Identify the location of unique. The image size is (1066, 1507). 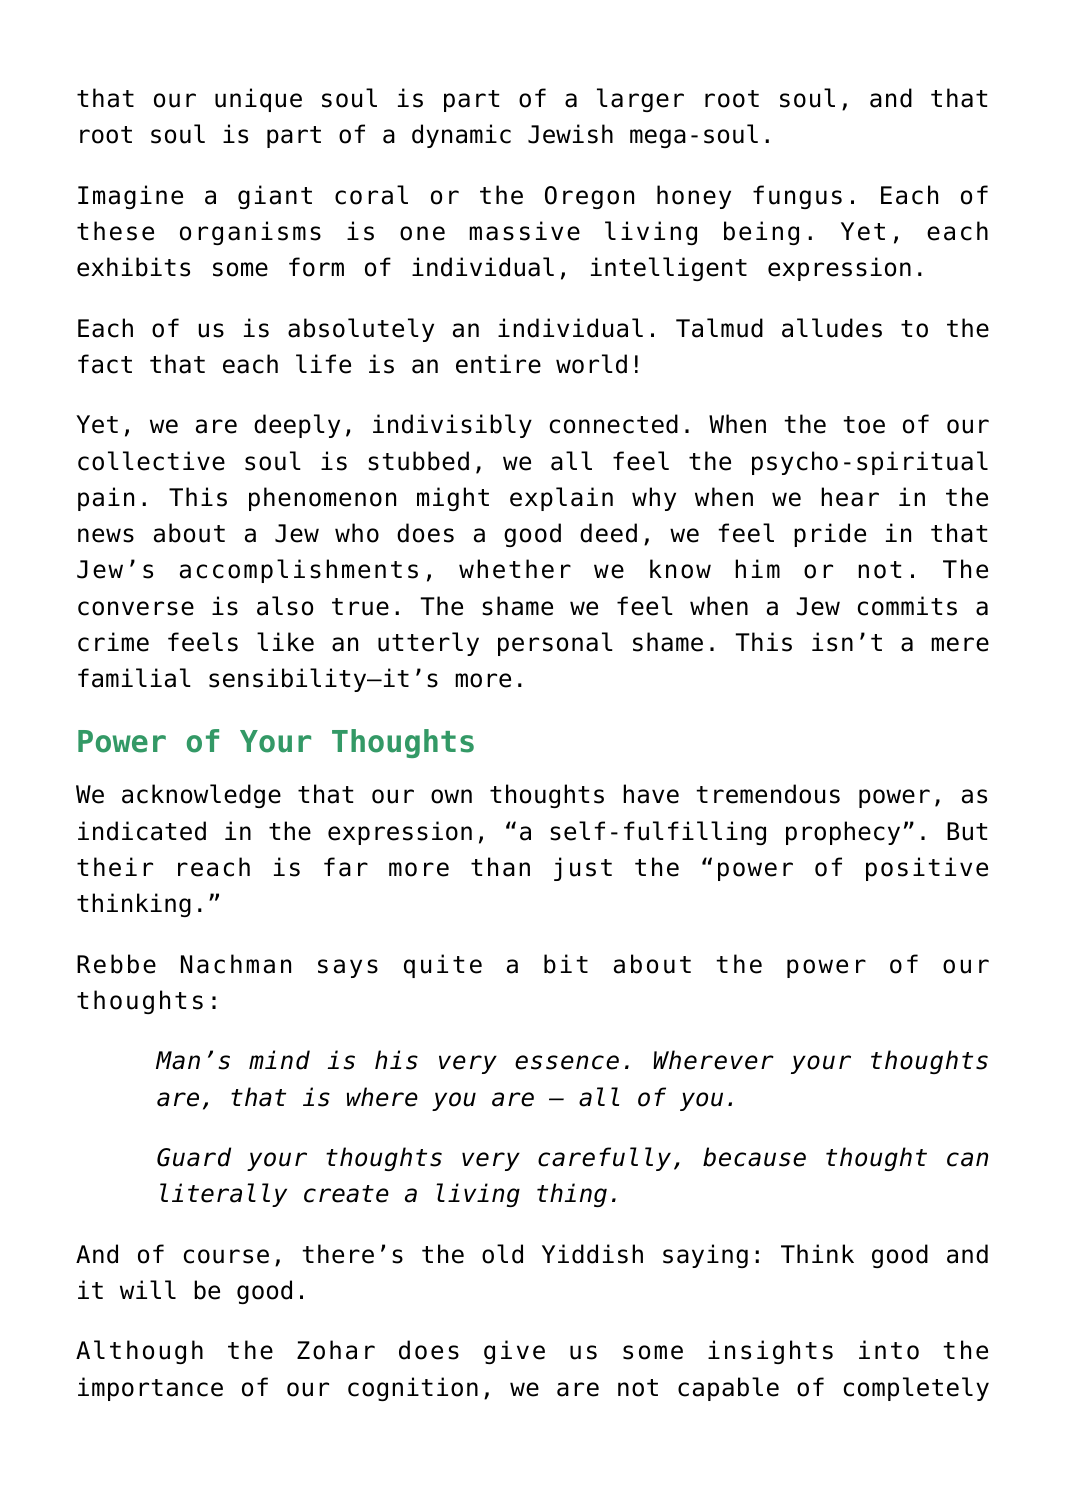
(258, 100).
